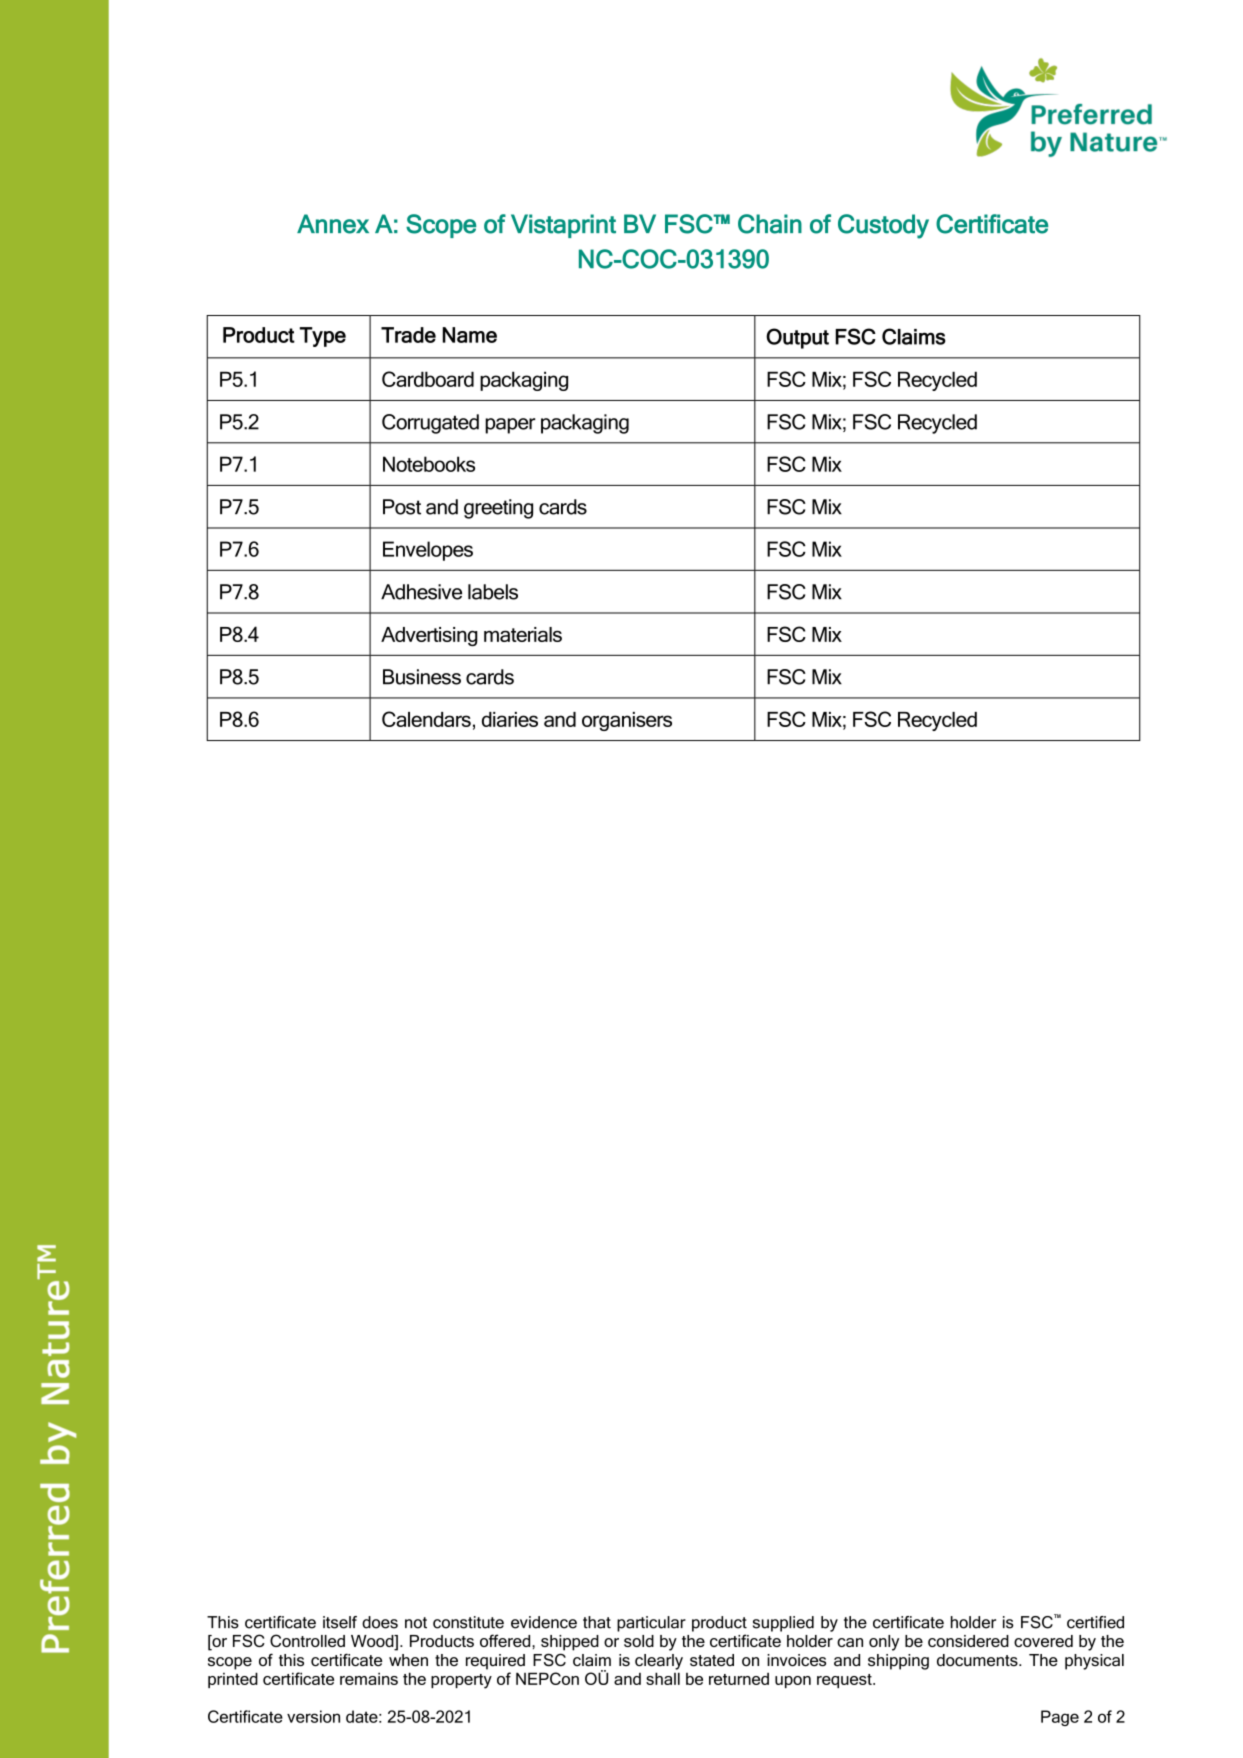  Describe the element at coordinates (369, 1678) in the screenshot. I see `remains` at that location.
